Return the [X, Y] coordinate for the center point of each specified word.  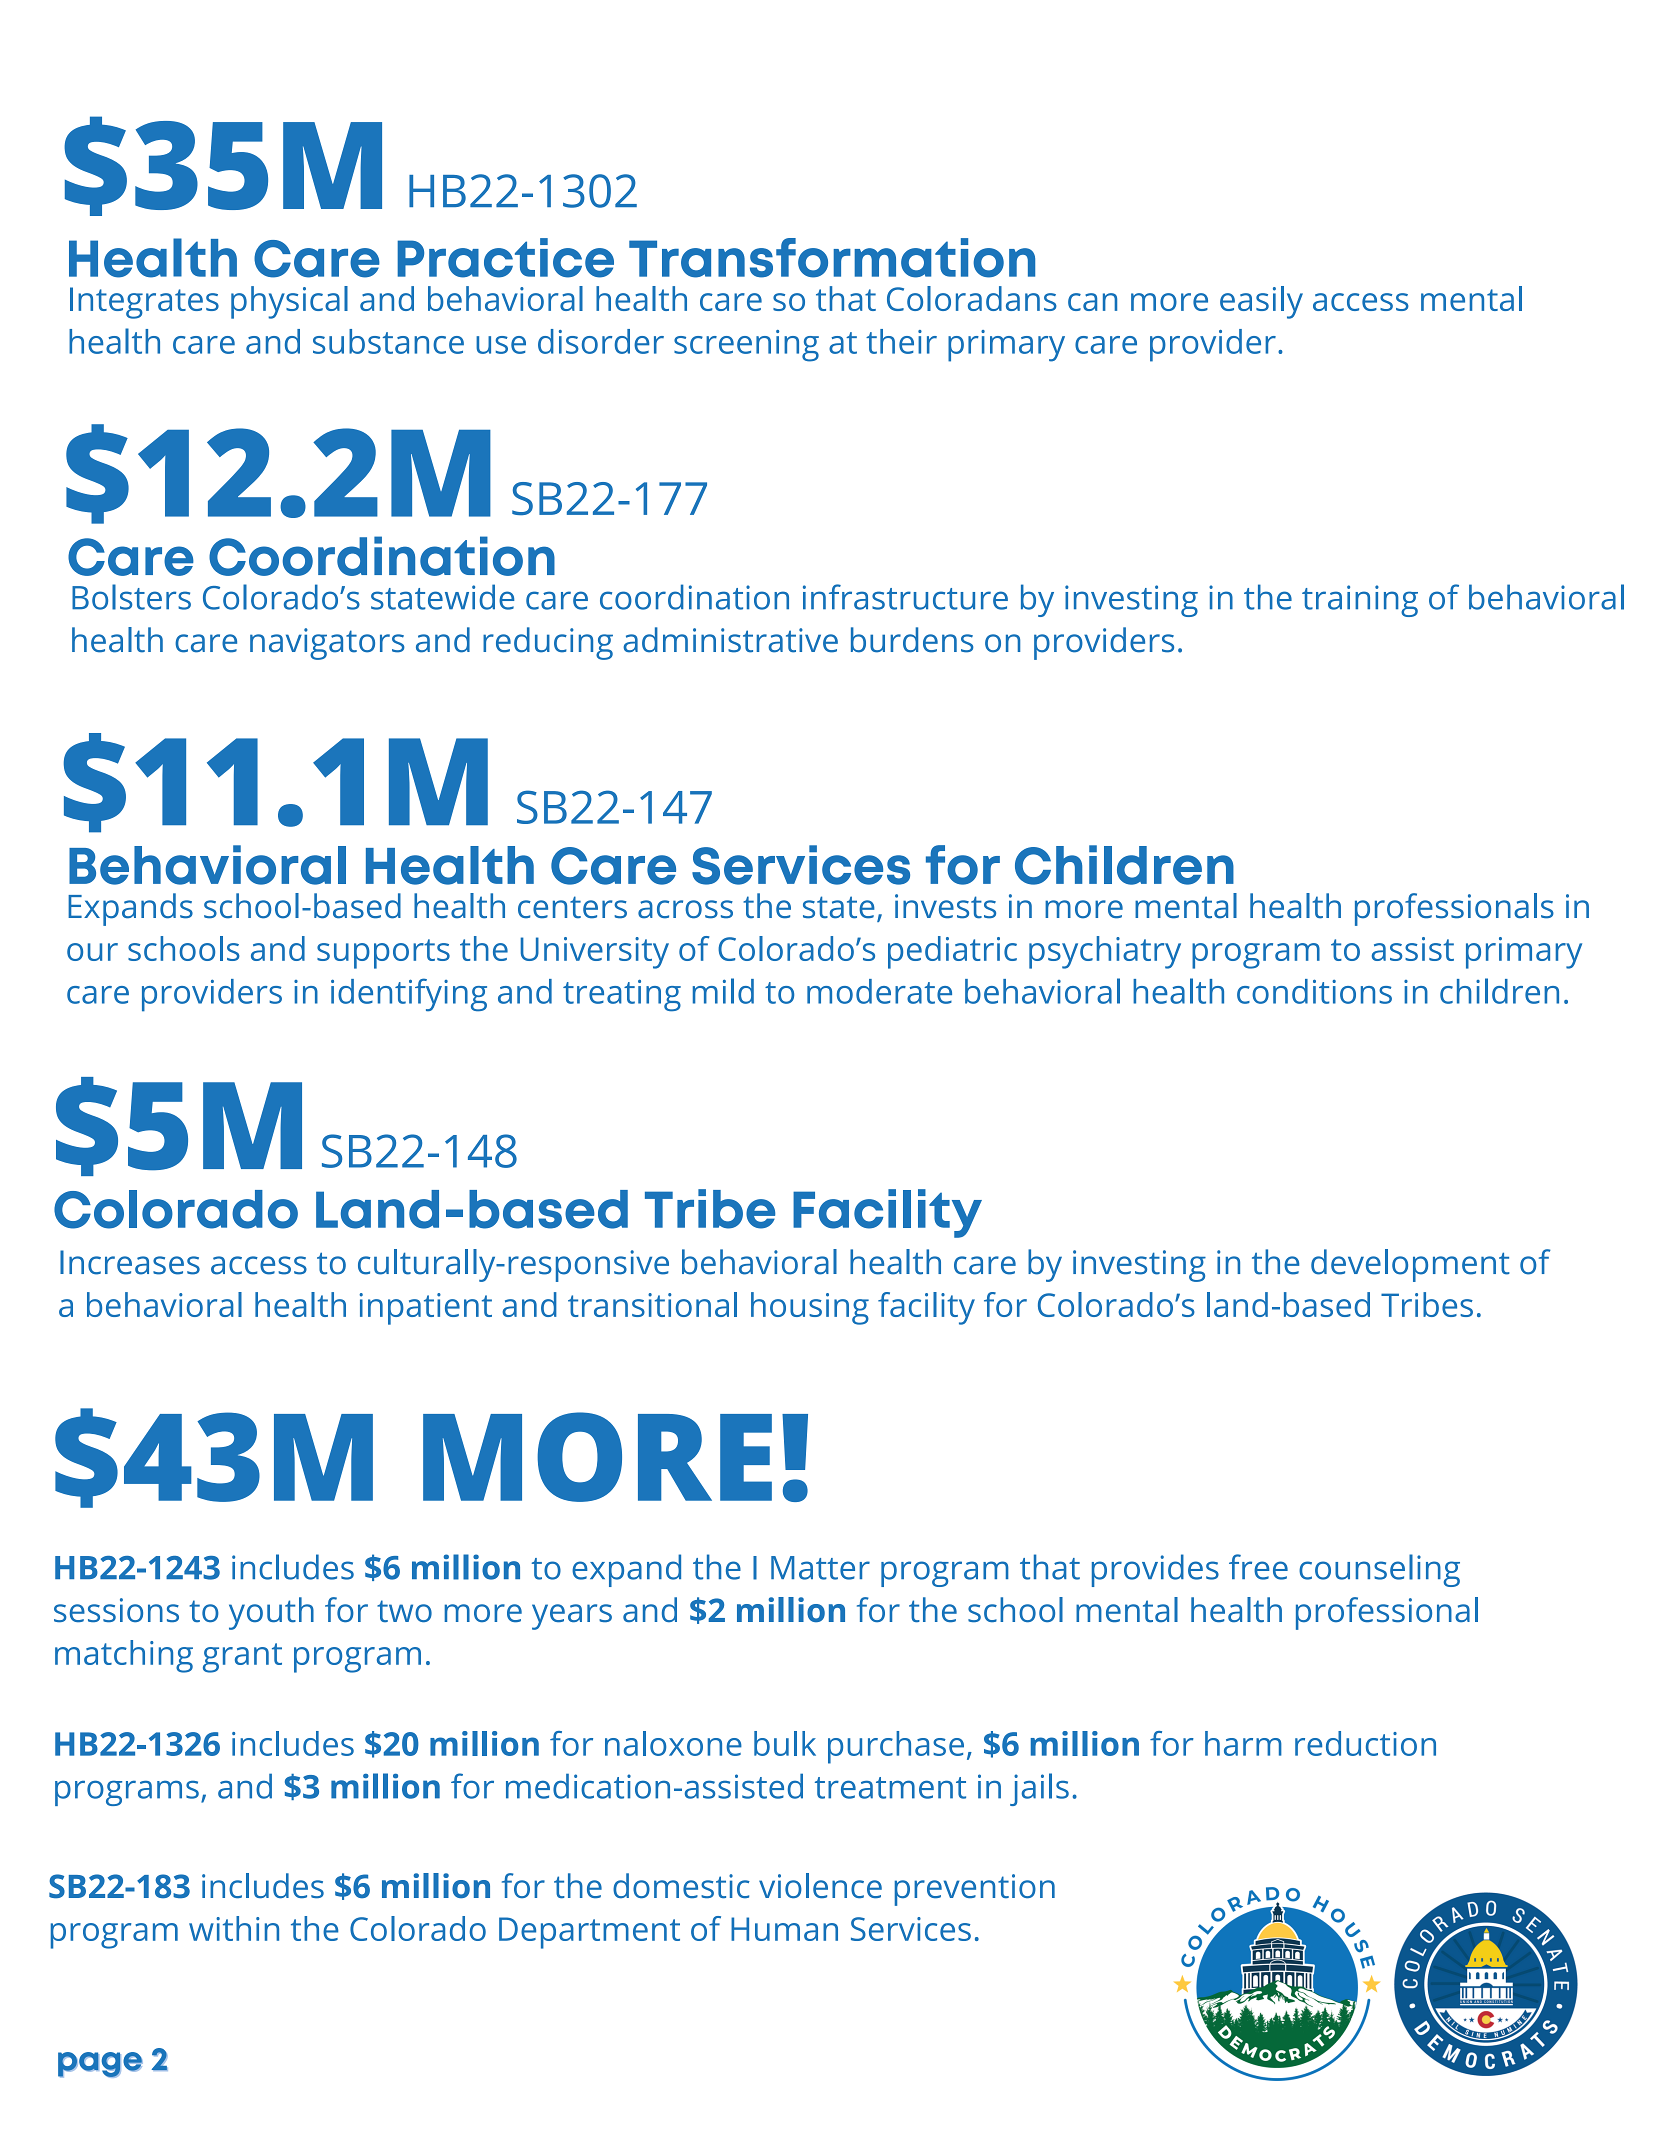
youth [271, 1613]
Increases [130, 1262]
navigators [327, 644]
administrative [730, 640]
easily [1261, 302]
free [1258, 1567]
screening [746, 346]
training [1360, 601]
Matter [820, 1568]
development [1410, 1265]
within [234, 1928]
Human [784, 1929]
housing [810, 1308]
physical [289, 302]
